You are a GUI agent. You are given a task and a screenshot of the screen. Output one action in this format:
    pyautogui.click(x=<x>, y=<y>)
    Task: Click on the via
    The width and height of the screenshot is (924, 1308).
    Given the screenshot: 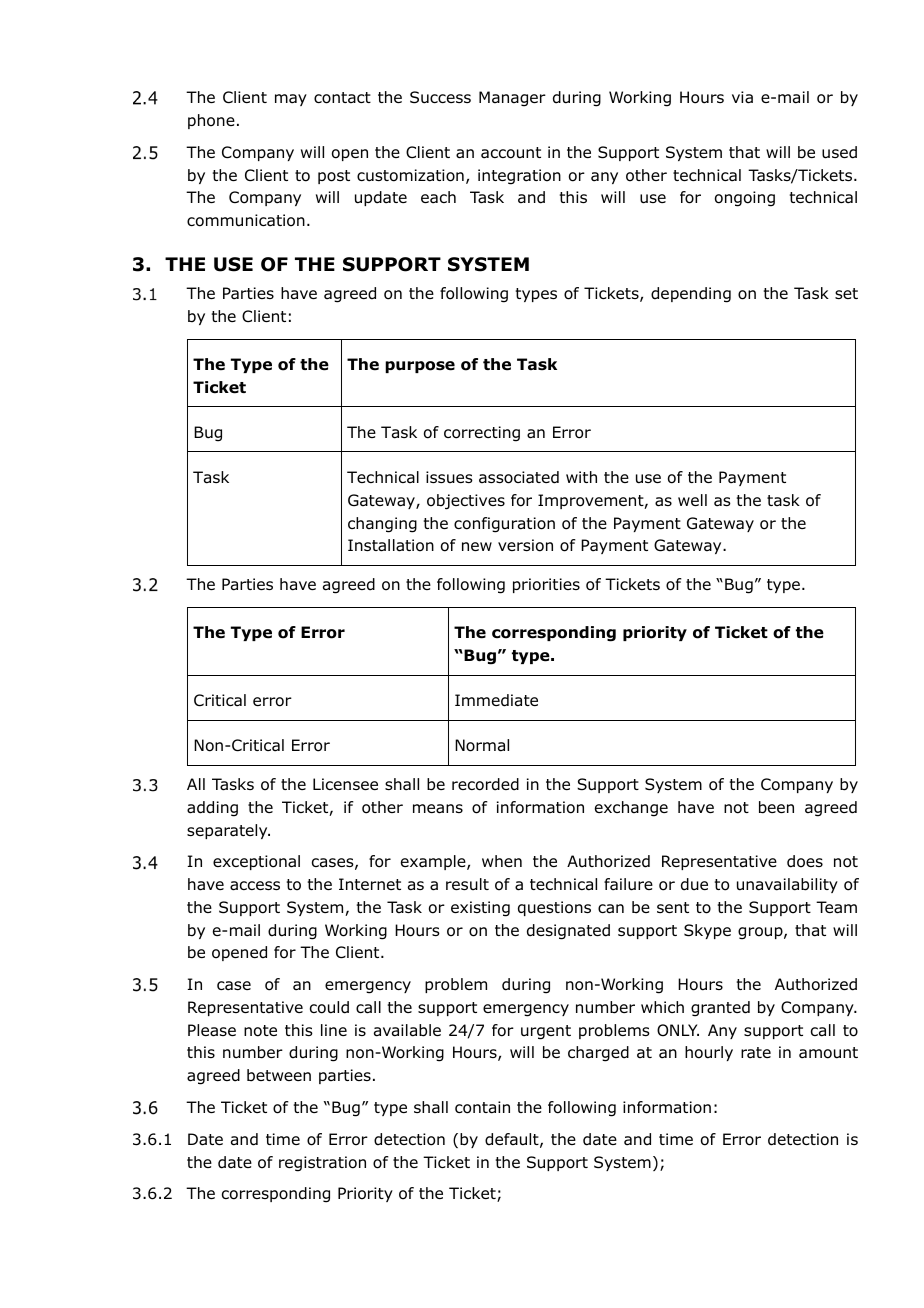 What is the action you would take?
    pyautogui.click(x=742, y=97)
